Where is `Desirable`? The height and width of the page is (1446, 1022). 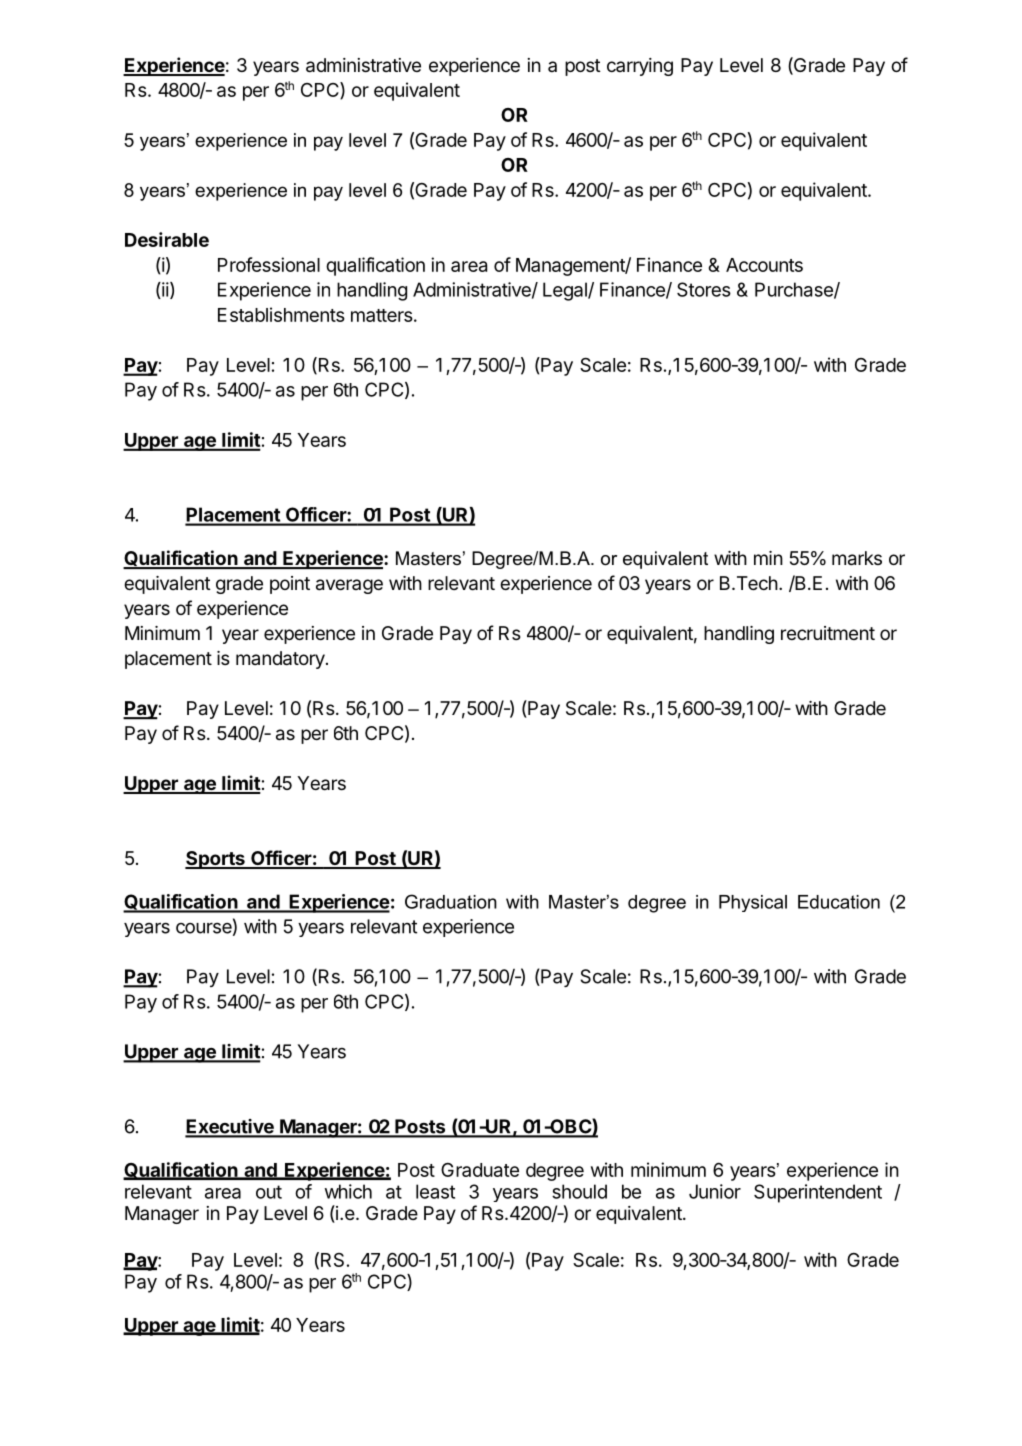 Desirable is located at coordinates (167, 239).
